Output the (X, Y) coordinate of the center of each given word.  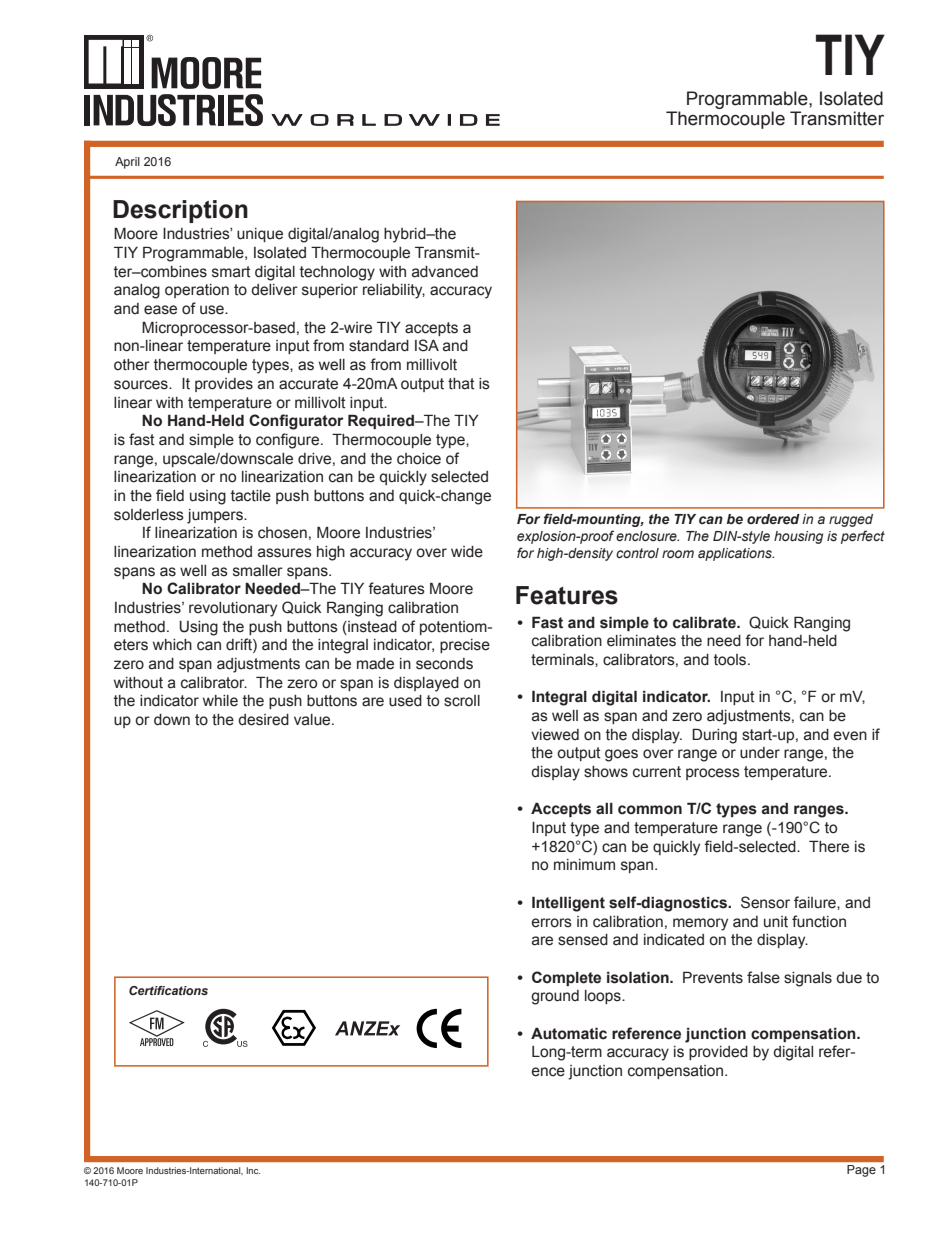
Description (180, 211)
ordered (773, 519)
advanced (445, 272)
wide (467, 552)
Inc (253, 1170)
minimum (584, 864)
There (829, 846)
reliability (394, 291)
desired (263, 720)
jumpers (216, 516)
